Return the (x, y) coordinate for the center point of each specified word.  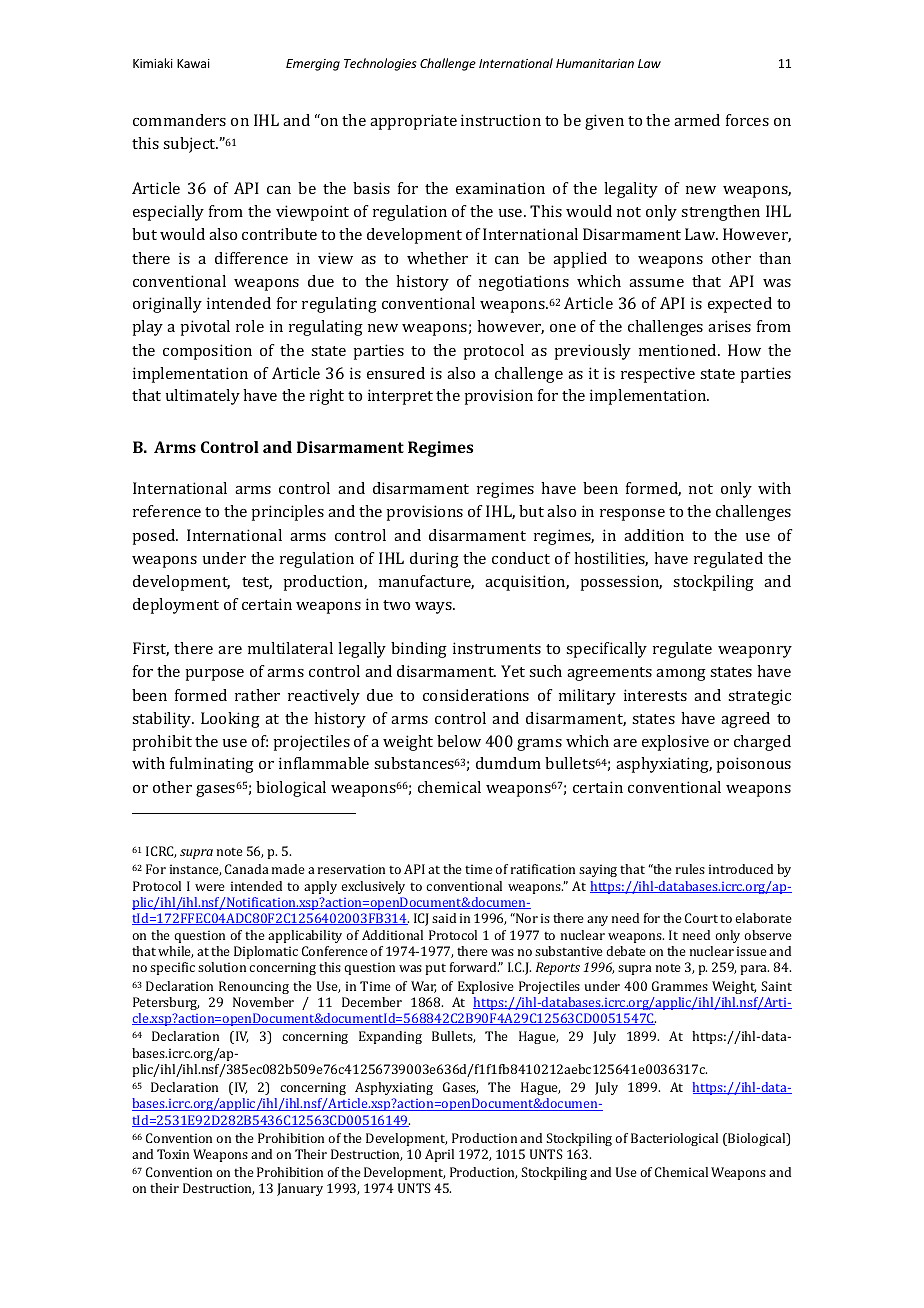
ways (435, 608)
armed (697, 120)
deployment (176, 606)
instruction (501, 120)
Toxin (173, 1154)
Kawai (193, 63)
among (681, 675)
